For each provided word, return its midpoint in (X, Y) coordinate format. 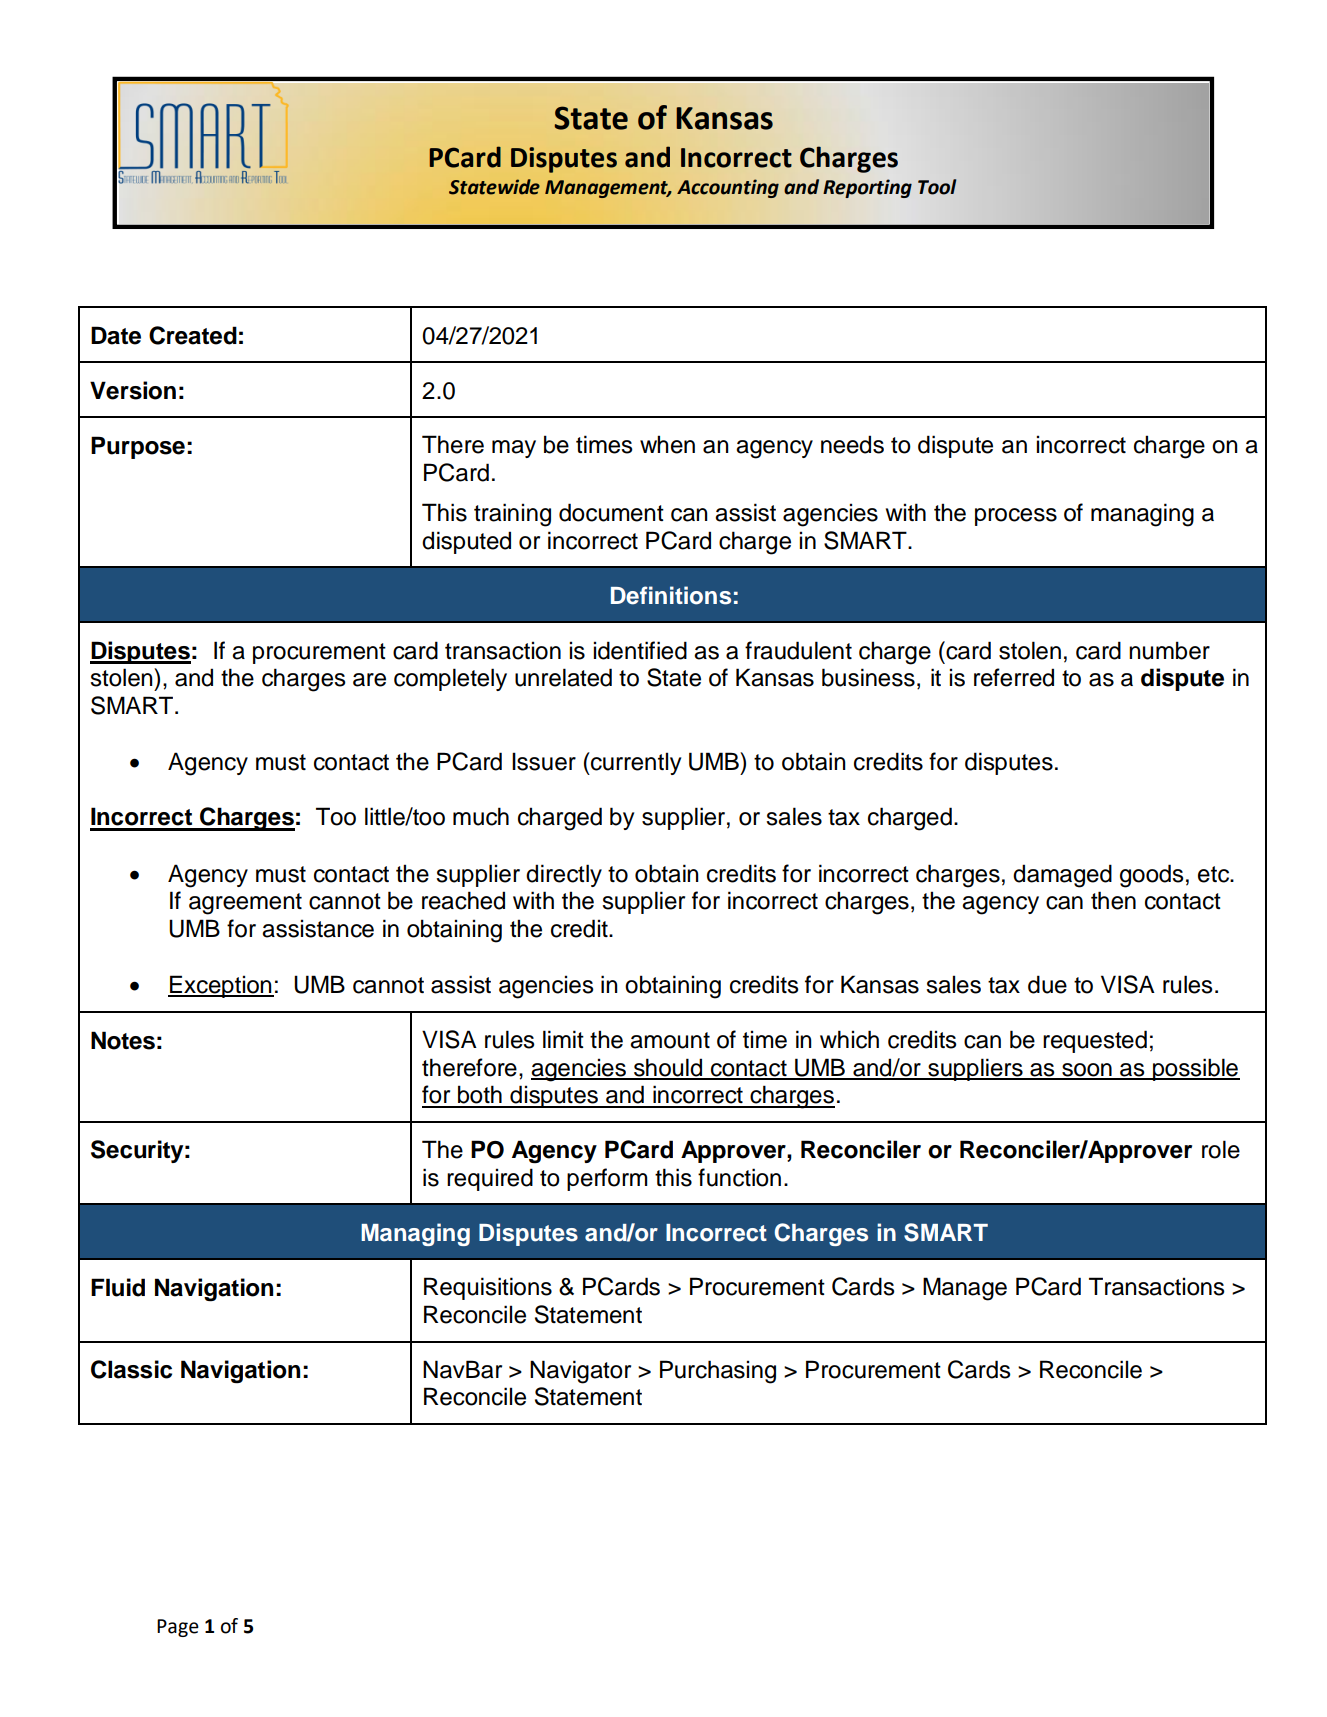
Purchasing (718, 1372)
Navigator (580, 1372)
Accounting (728, 188)
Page (178, 1628)
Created (193, 335)
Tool (937, 187)
